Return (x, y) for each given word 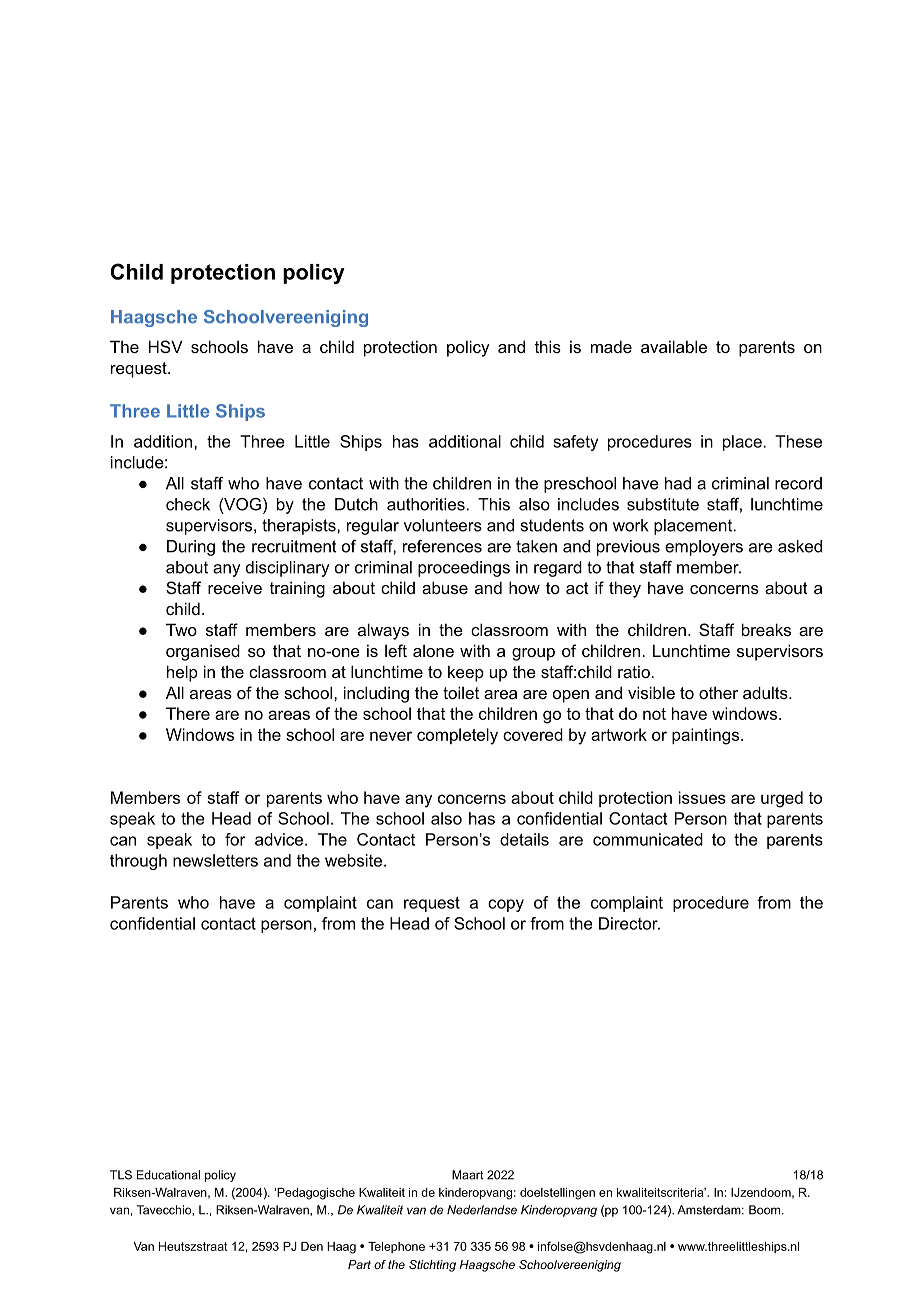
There (188, 713)
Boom (766, 1210)
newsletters (215, 860)
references (442, 546)
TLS (121, 1175)
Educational (168, 1175)
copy (506, 905)
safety (575, 443)
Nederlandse (482, 1210)
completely (457, 736)
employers (704, 548)
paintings (705, 736)
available (674, 346)
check (188, 504)
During (191, 548)
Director (629, 923)
